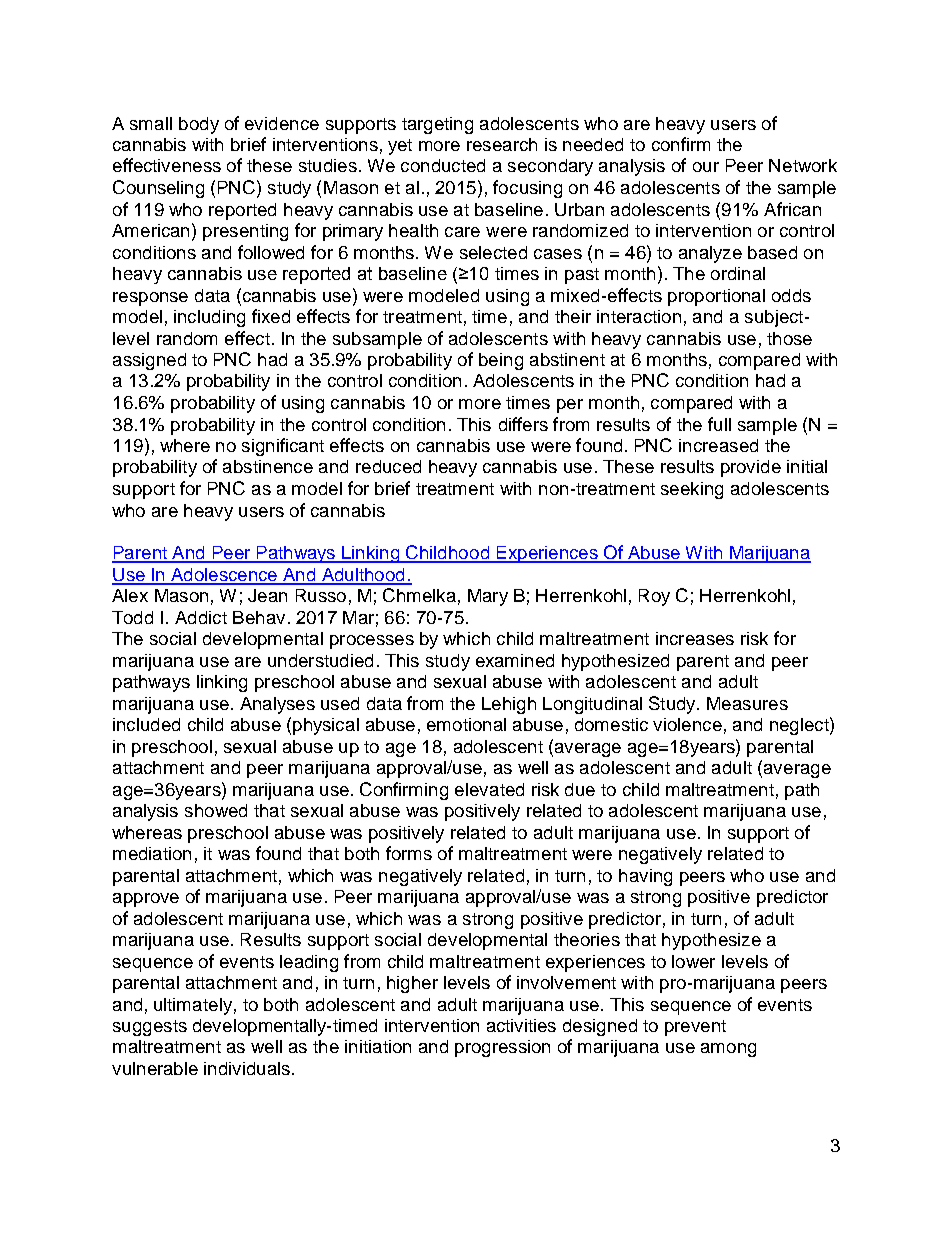  What do you see at coordinates (268, 466) in the page?
I see `abstinence` at bounding box center [268, 466].
